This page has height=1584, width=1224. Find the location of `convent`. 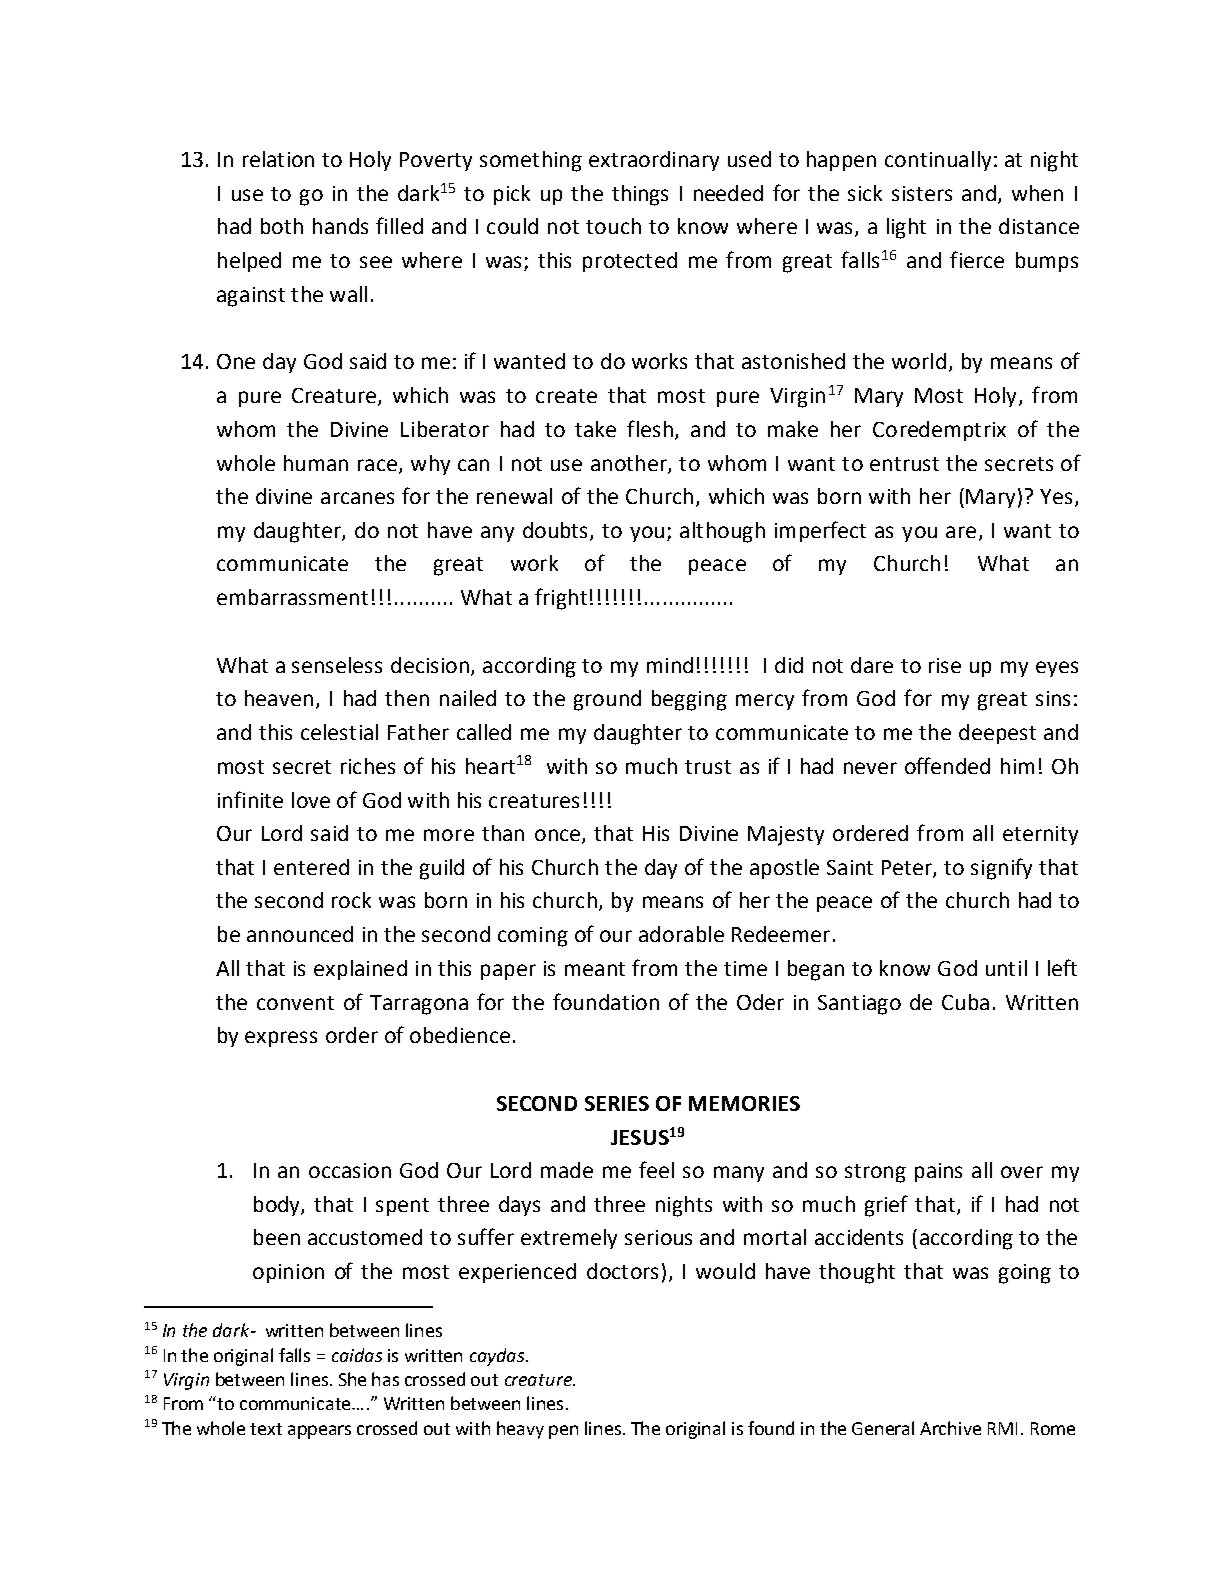

convent is located at coordinates (295, 1003).
